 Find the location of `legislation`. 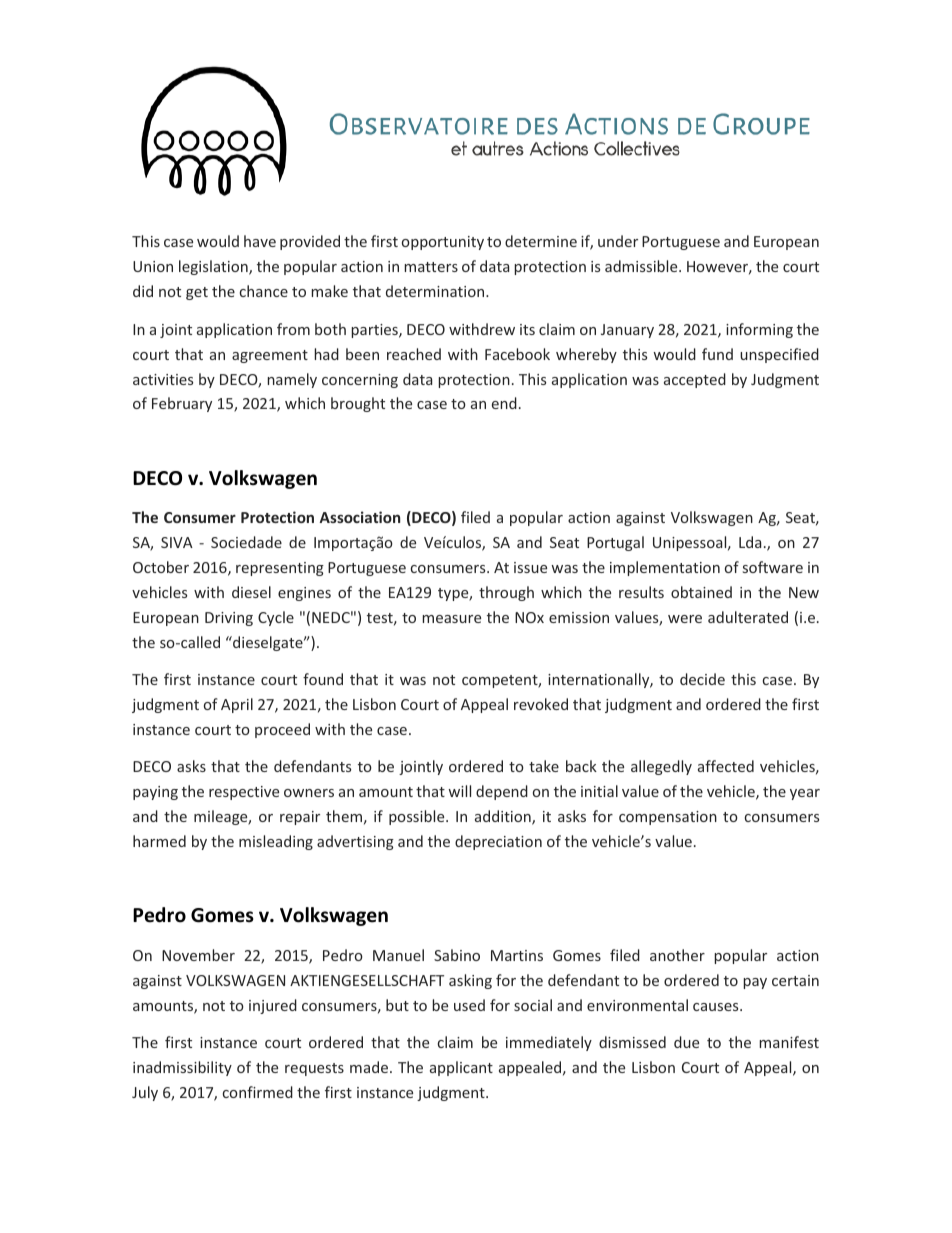

legislation is located at coordinates (214, 267).
